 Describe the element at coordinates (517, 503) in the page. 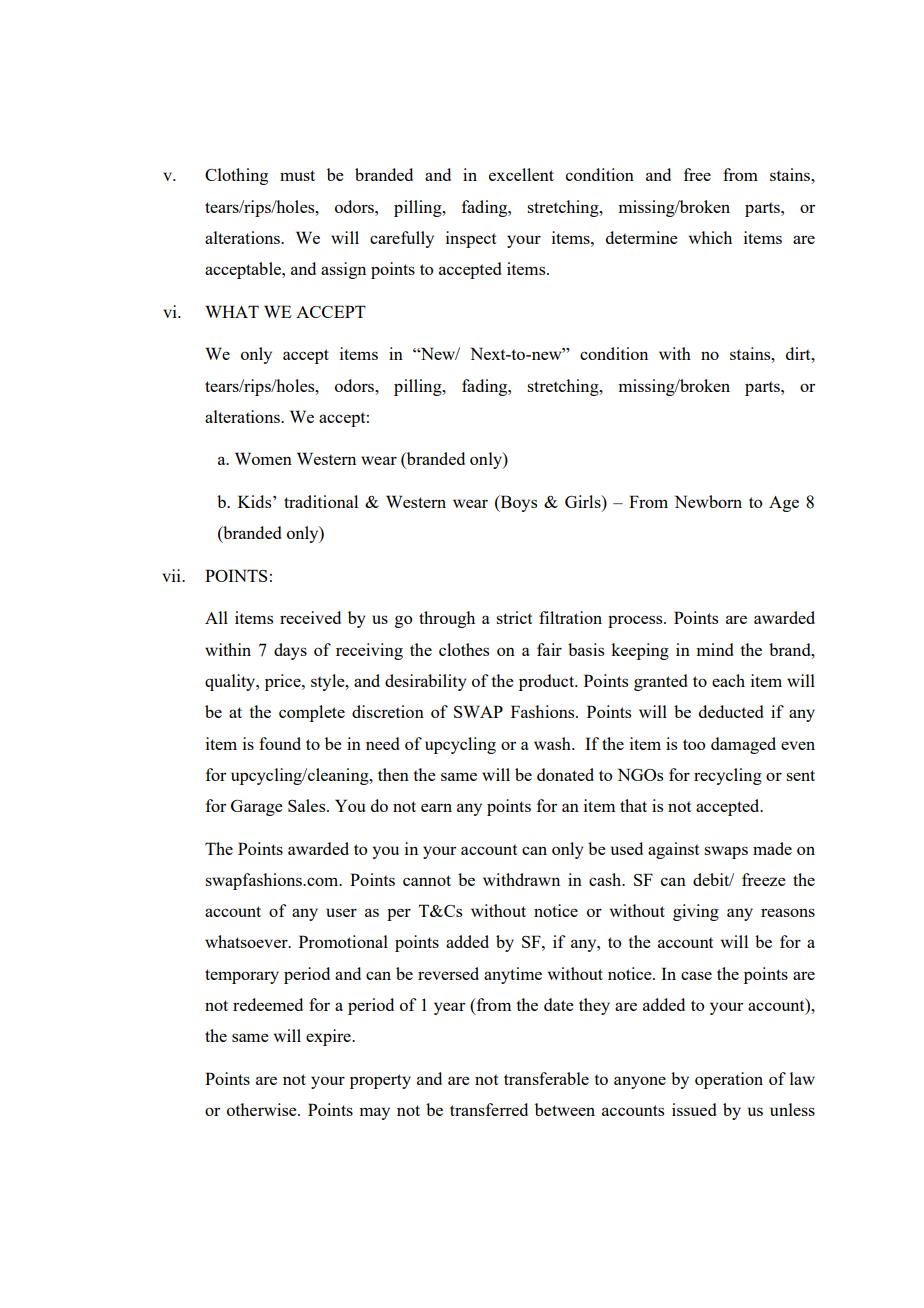

I see `Boys` at that location.
